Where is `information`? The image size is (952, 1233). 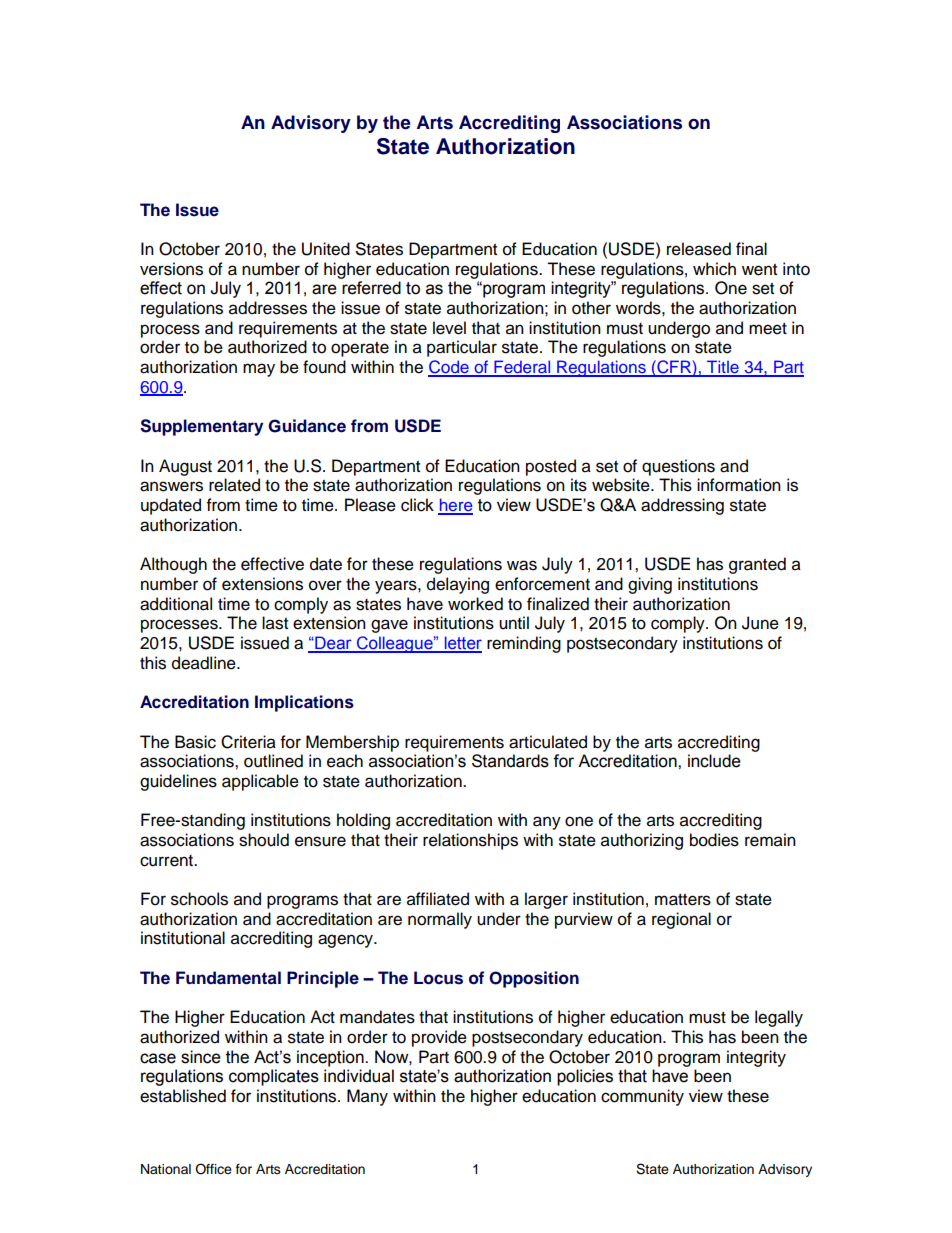 information is located at coordinates (739, 485).
